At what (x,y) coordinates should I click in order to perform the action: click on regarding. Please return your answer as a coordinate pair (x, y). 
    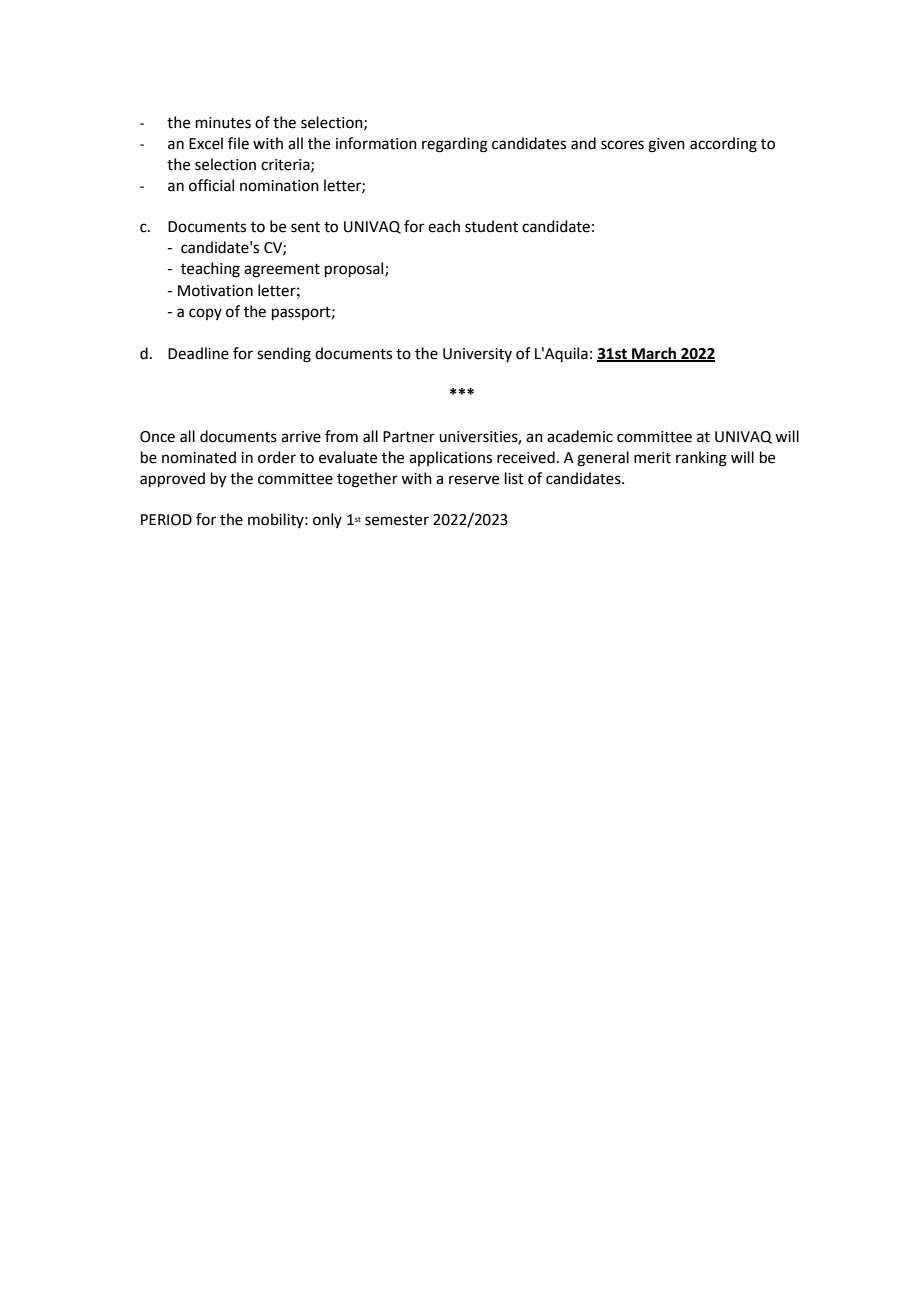
    Looking at the image, I should click on (455, 145).
